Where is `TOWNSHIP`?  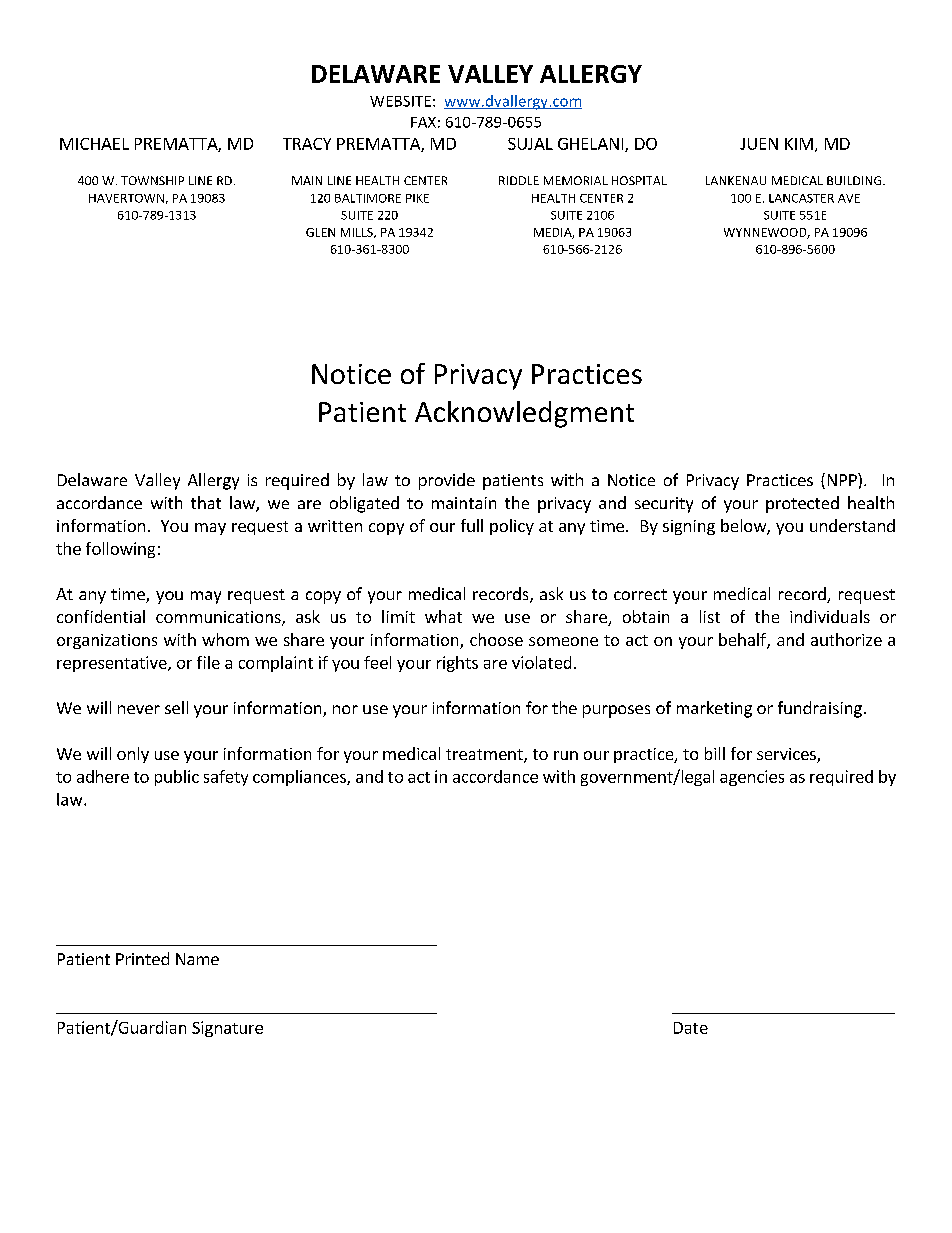 TOWNSHIP is located at coordinates (152, 180).
